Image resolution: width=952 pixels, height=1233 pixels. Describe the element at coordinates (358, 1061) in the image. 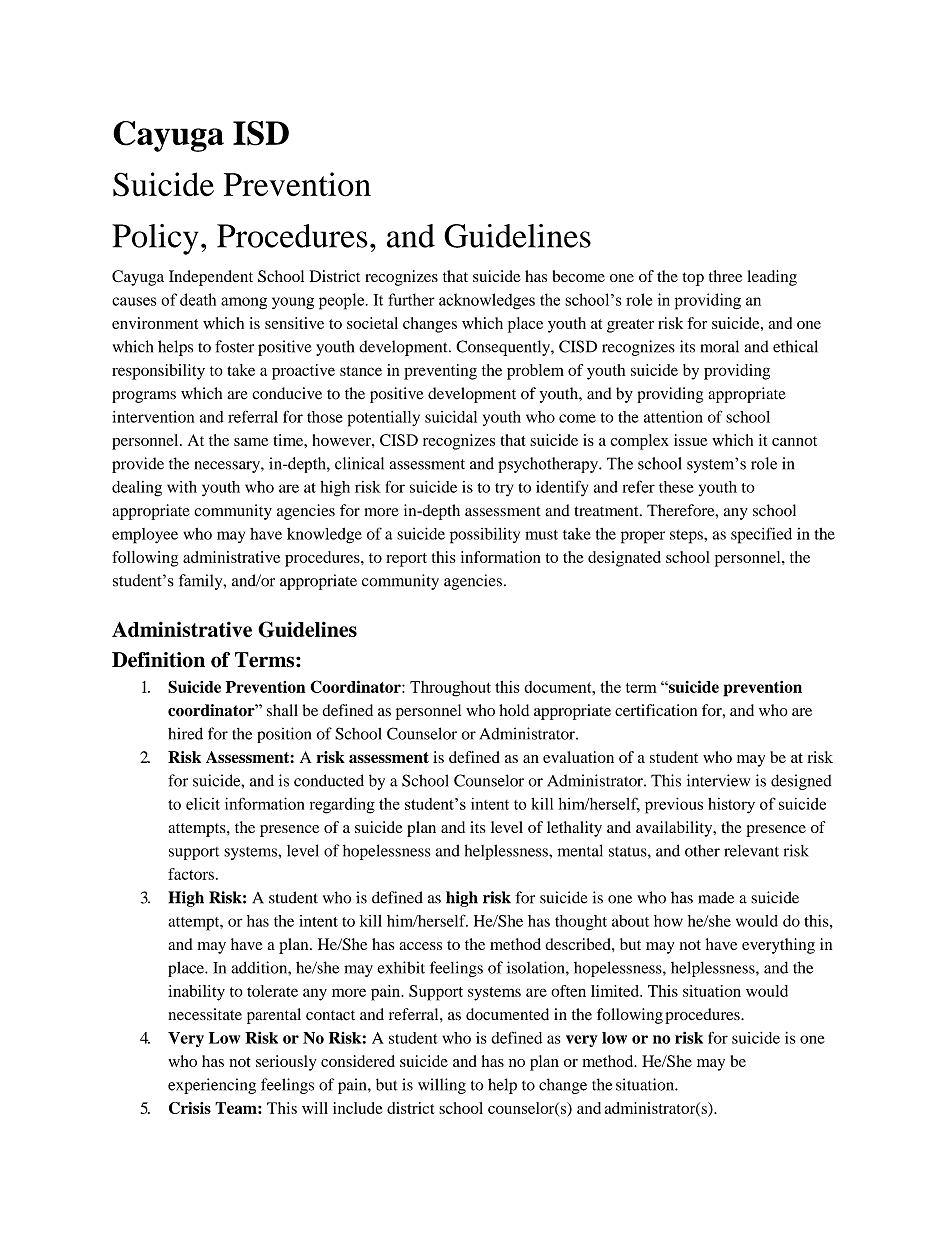

I see `considered` at that location.
